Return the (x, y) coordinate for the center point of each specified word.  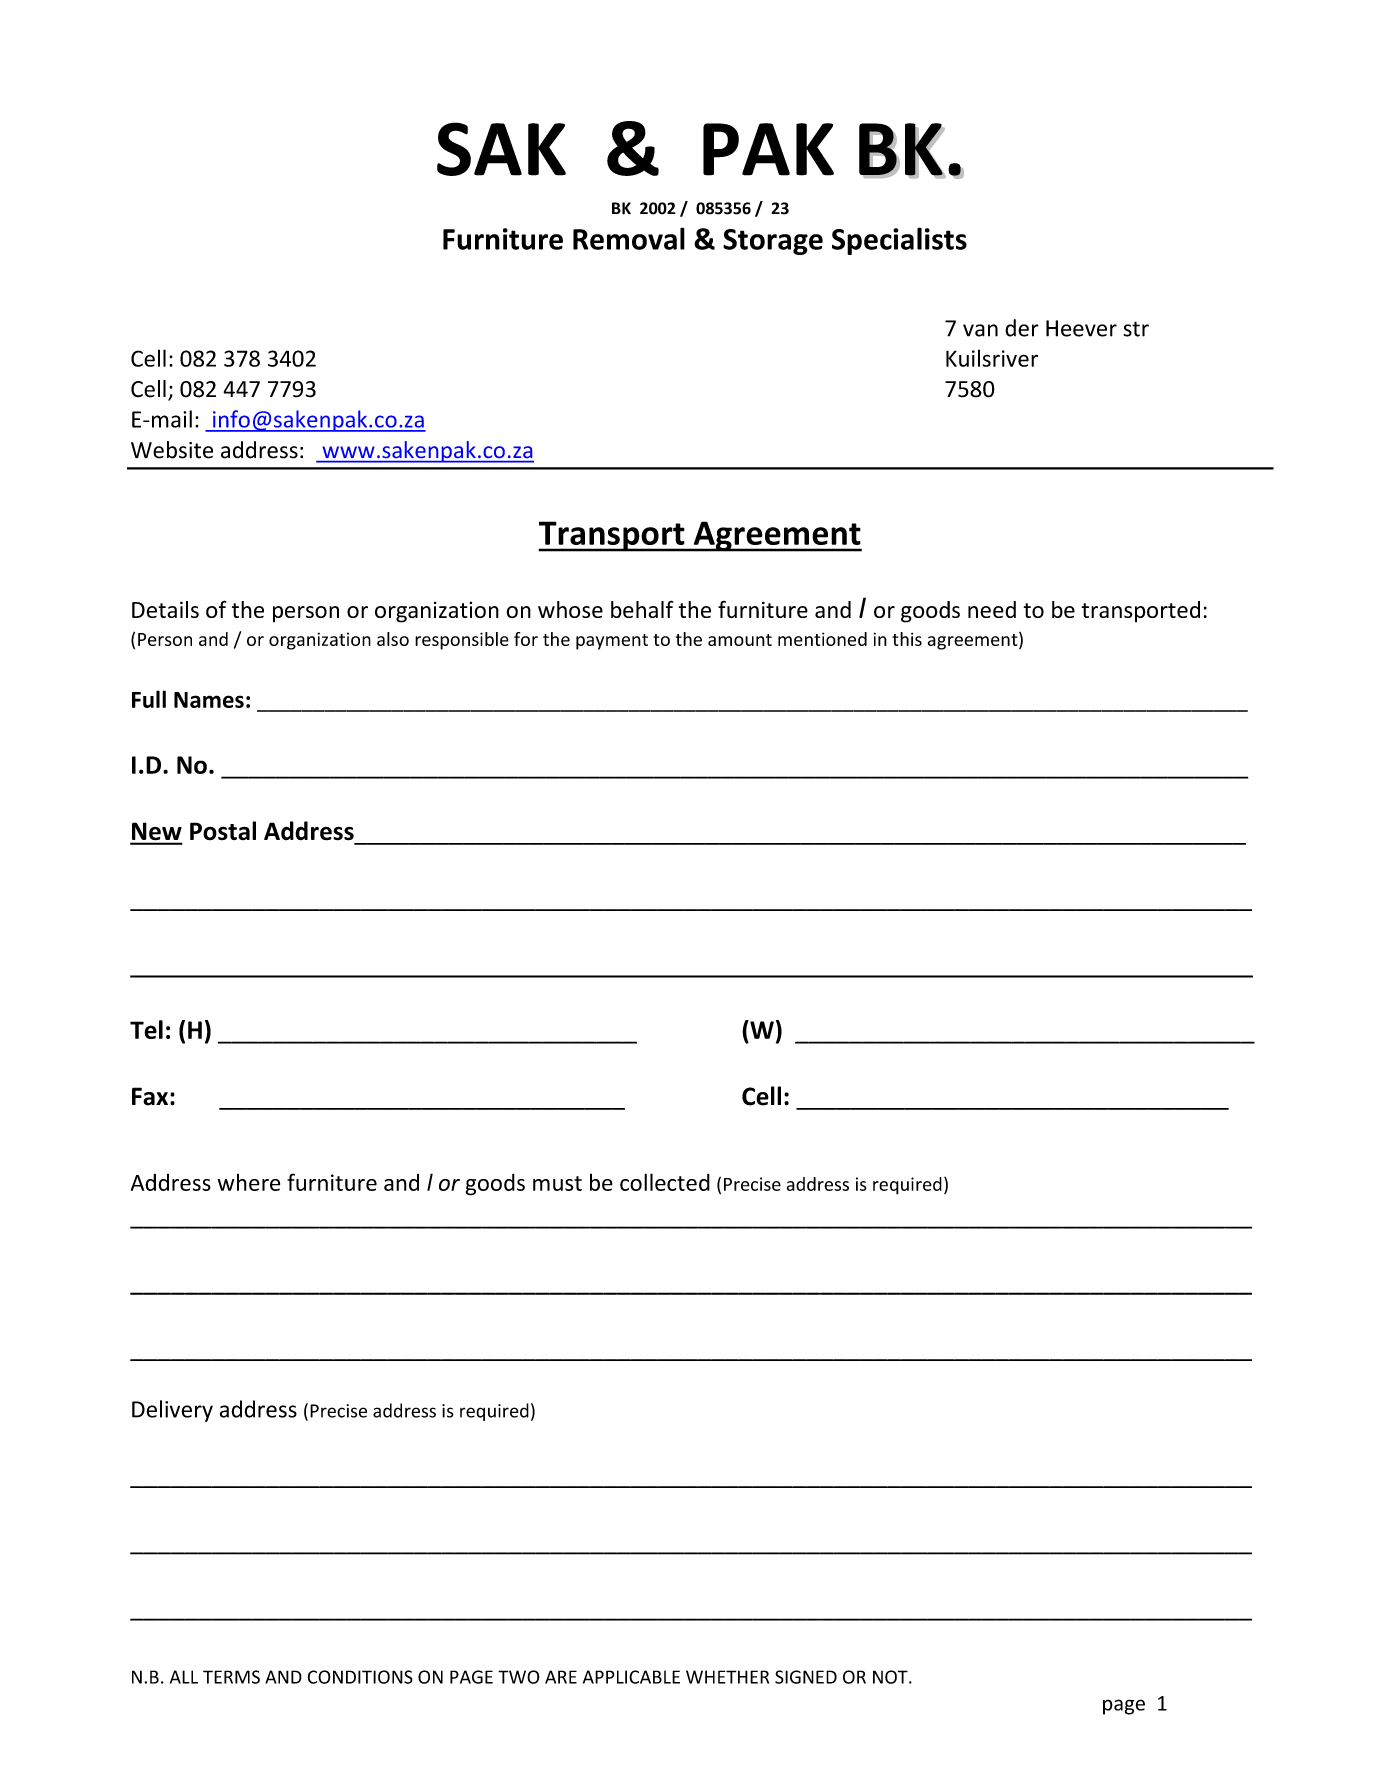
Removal (629, 238)
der (1022, 328)
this (907, 639)
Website (172, 450)
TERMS (231, 1677)
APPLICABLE (631, 1677)
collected (665, 1182)
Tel (146, 1029)
